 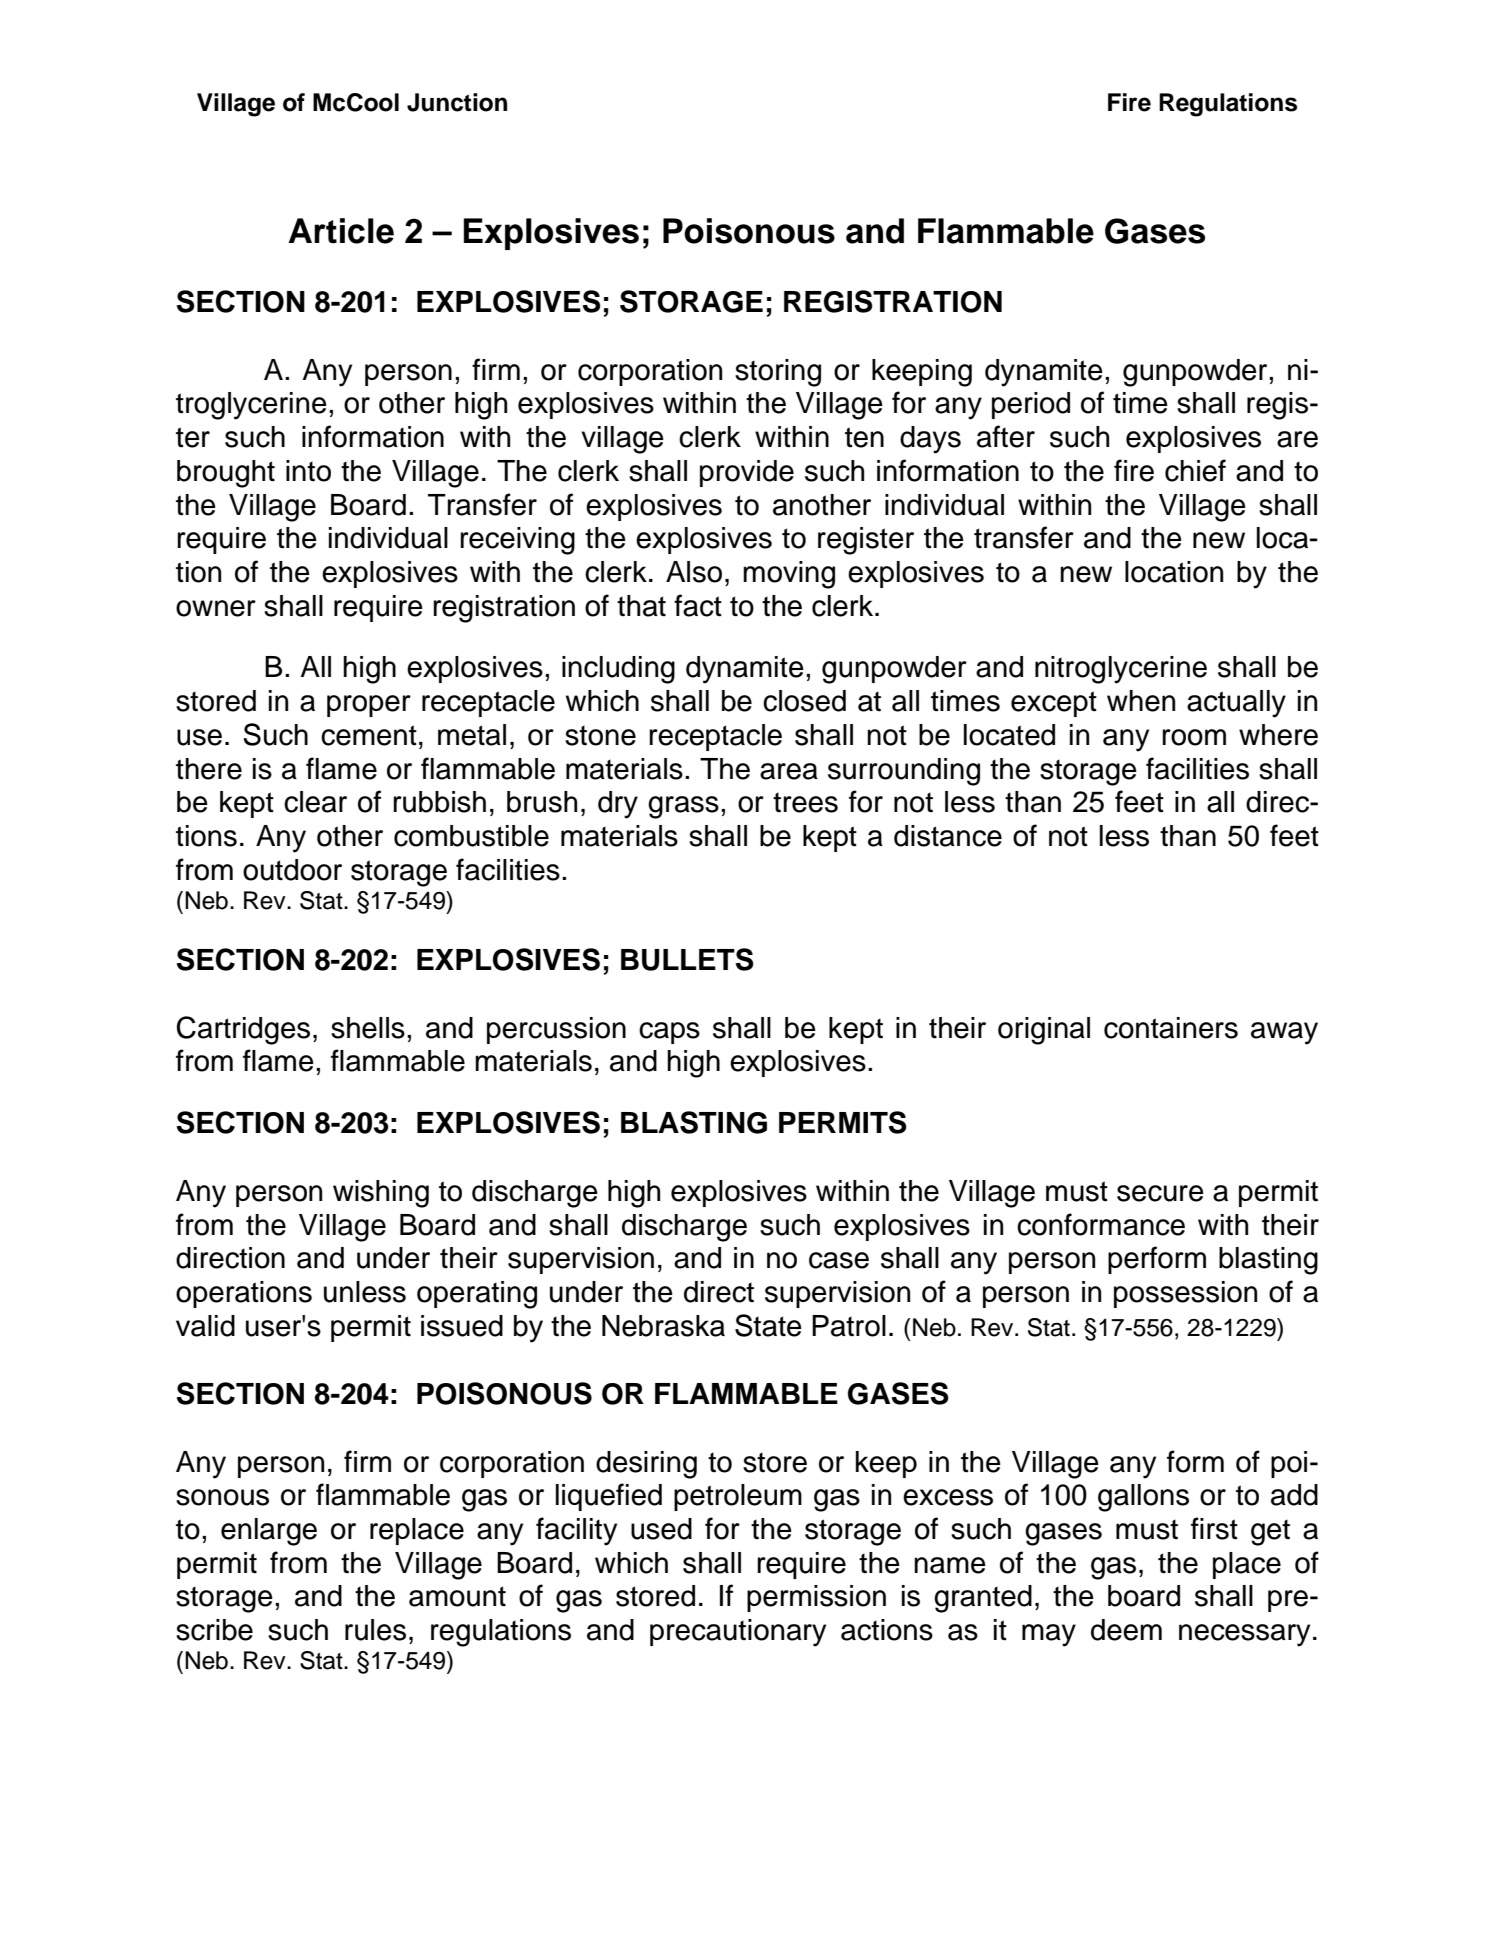 I want to click on wishing, so click(x=381, y=1194).
